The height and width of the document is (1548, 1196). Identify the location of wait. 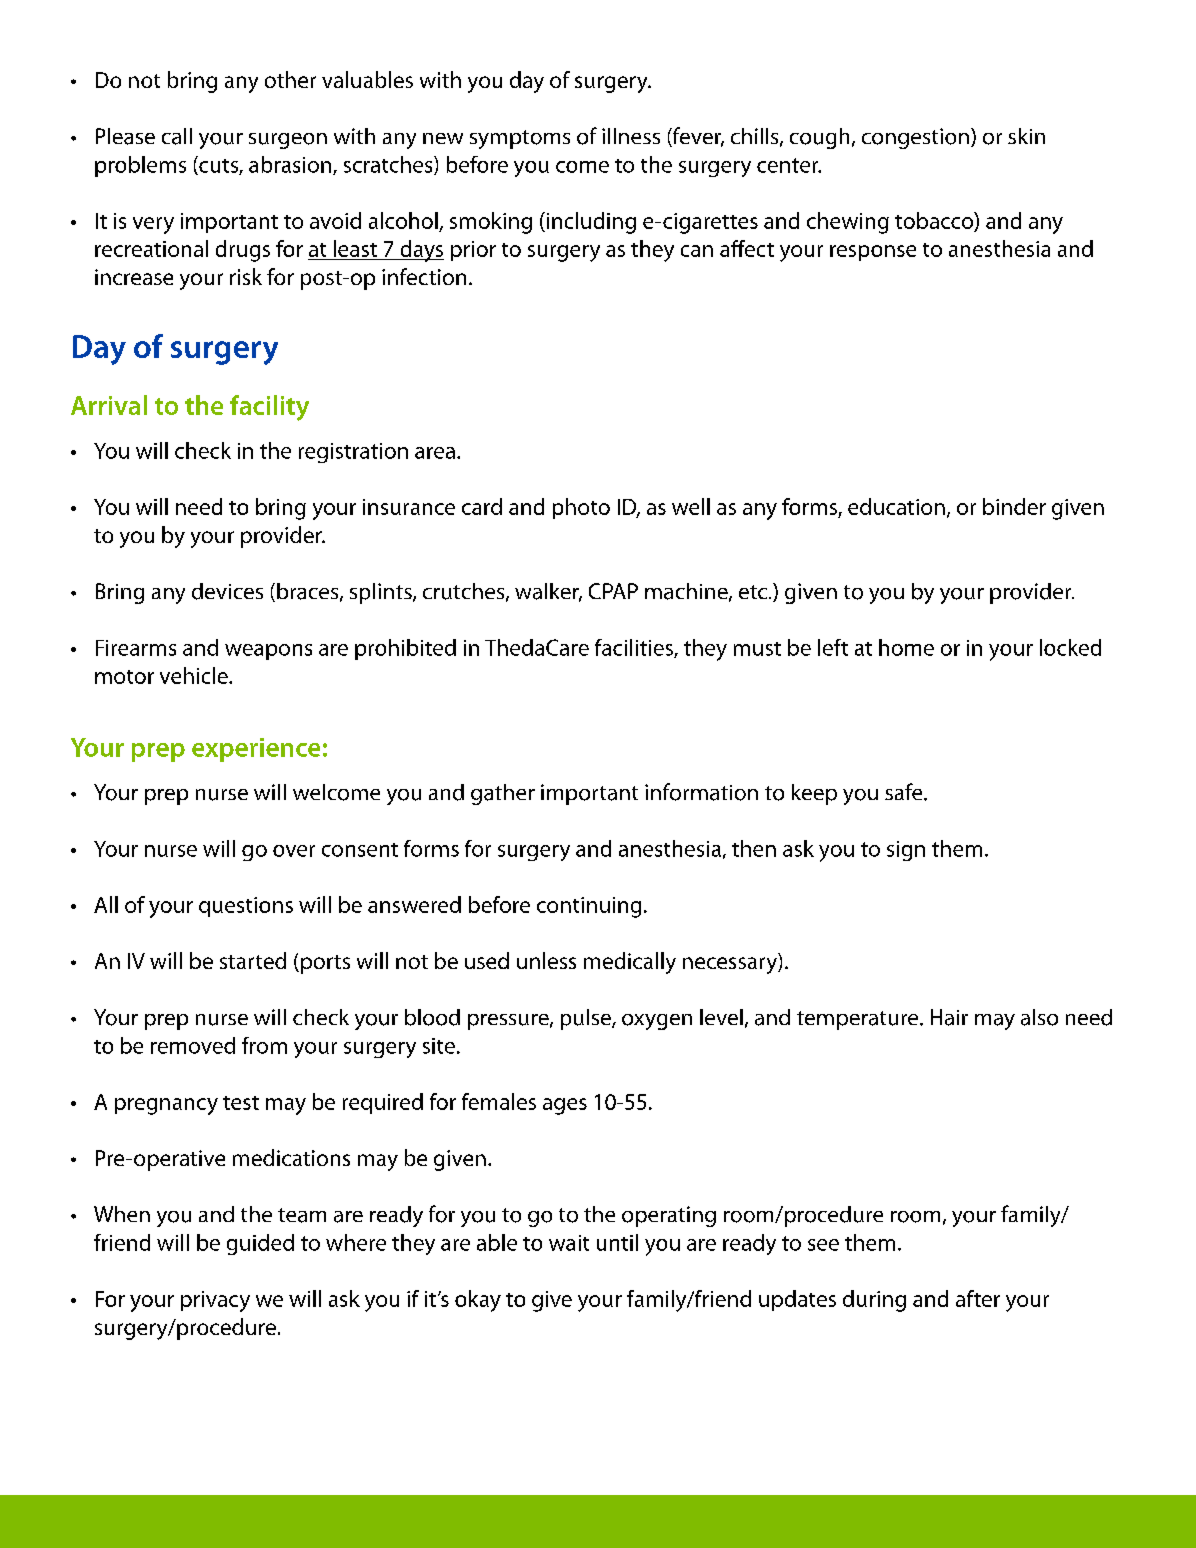
(569, 1243).
